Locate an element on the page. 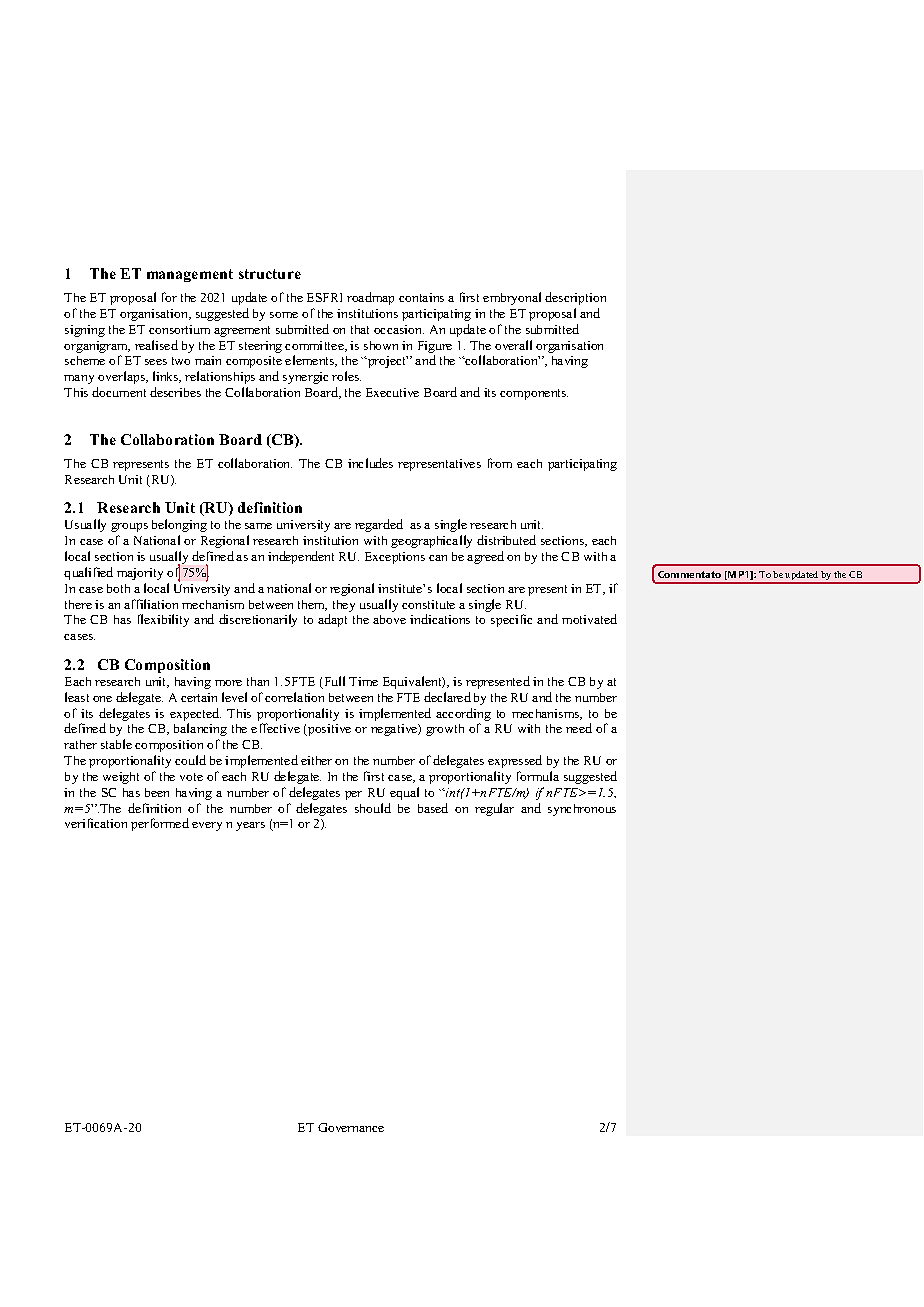 The height and width of the page is (1307, 924). should is located at coordinates (373, 808).
